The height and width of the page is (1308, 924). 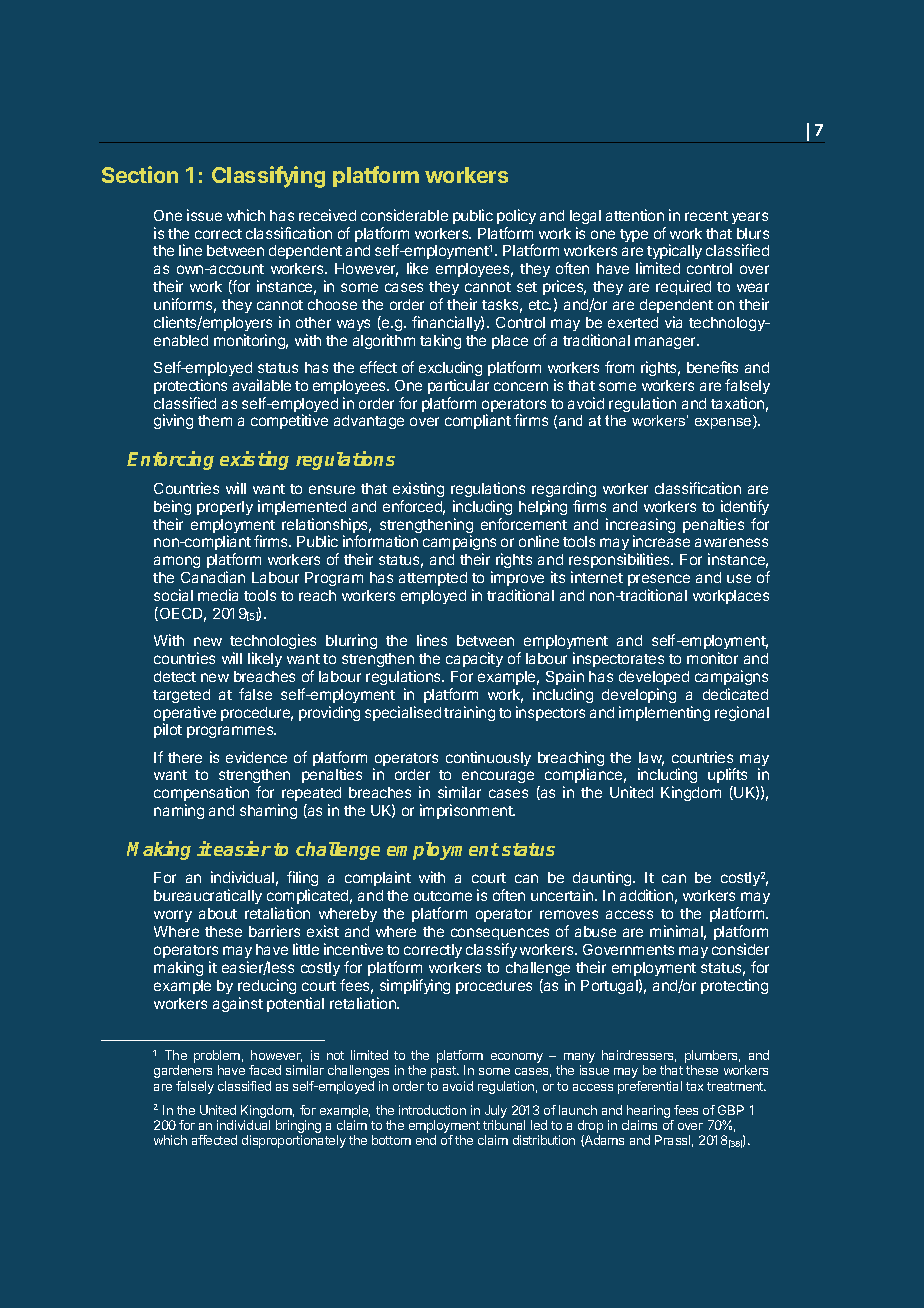 I want to click on uplifts, so click(x=727, y=777).
